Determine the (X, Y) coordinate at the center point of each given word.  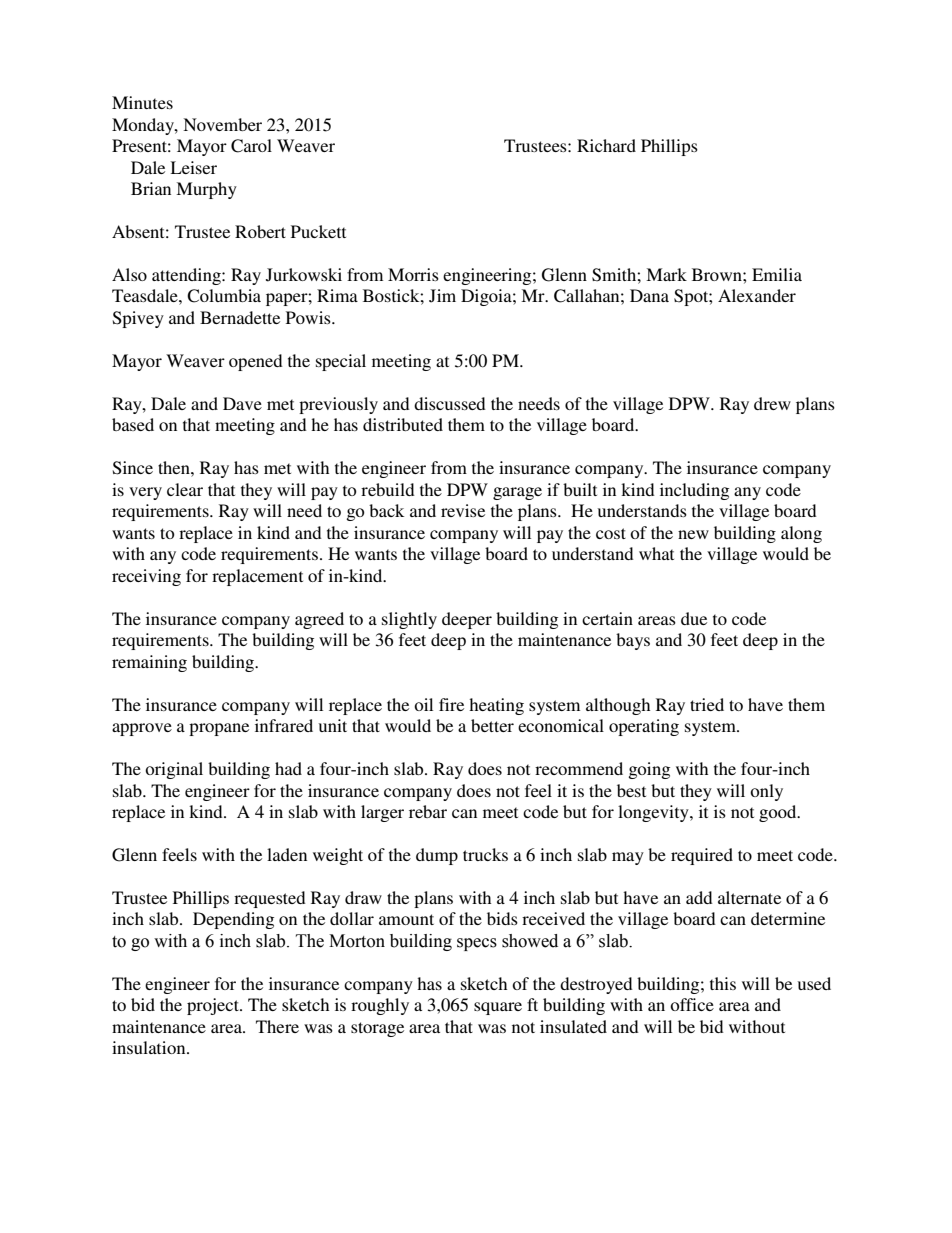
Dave (242, 403)
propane (219, 729)
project (214, 1006)
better (492, 725)
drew (772, 403)
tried (707, 704)
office (692, 1004)
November (222, 124)
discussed (450, 403)
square (498, 1008)
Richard (606, 145)
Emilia (777, 274)
